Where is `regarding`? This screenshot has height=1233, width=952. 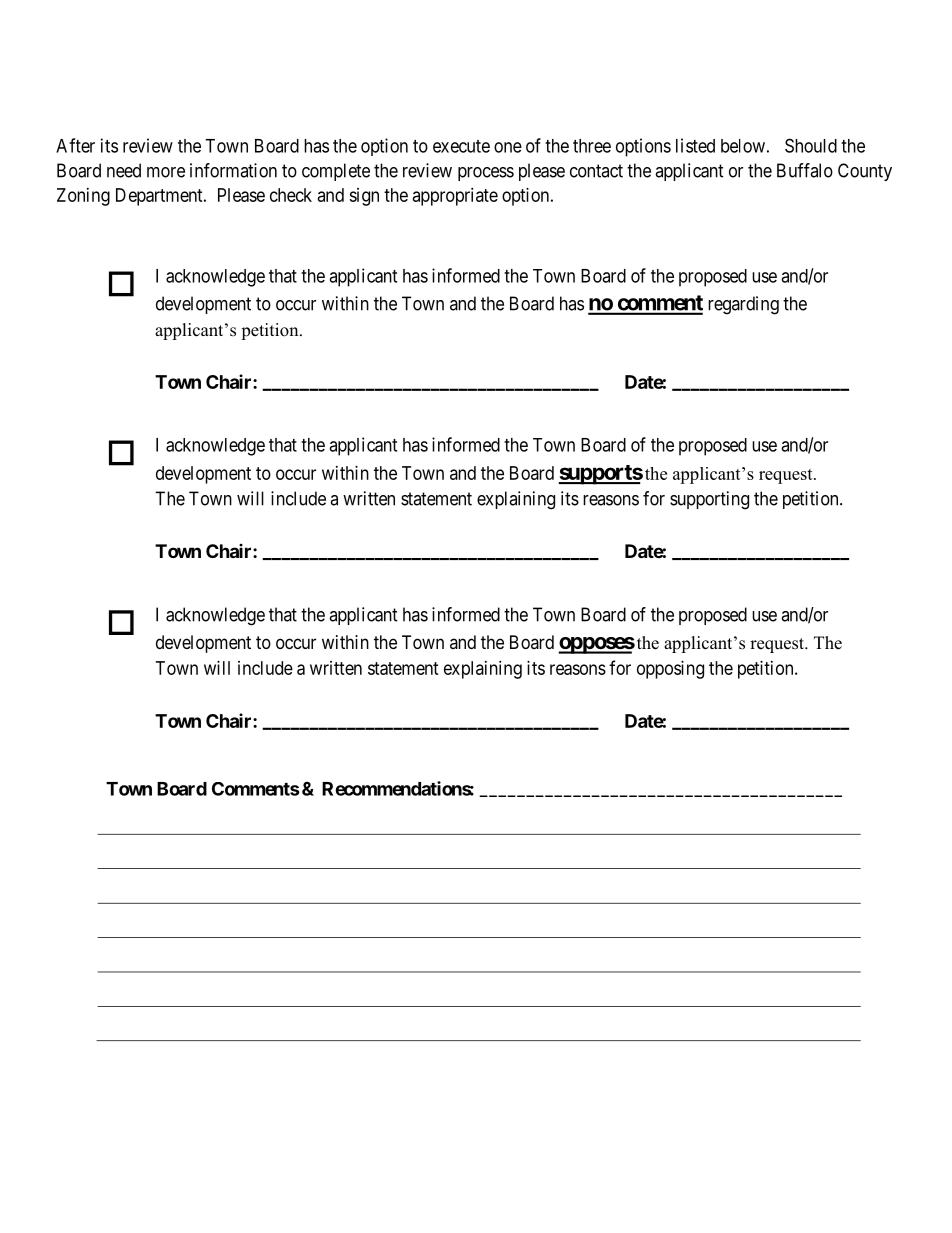 regarding is located at coordinates (743, 305).
